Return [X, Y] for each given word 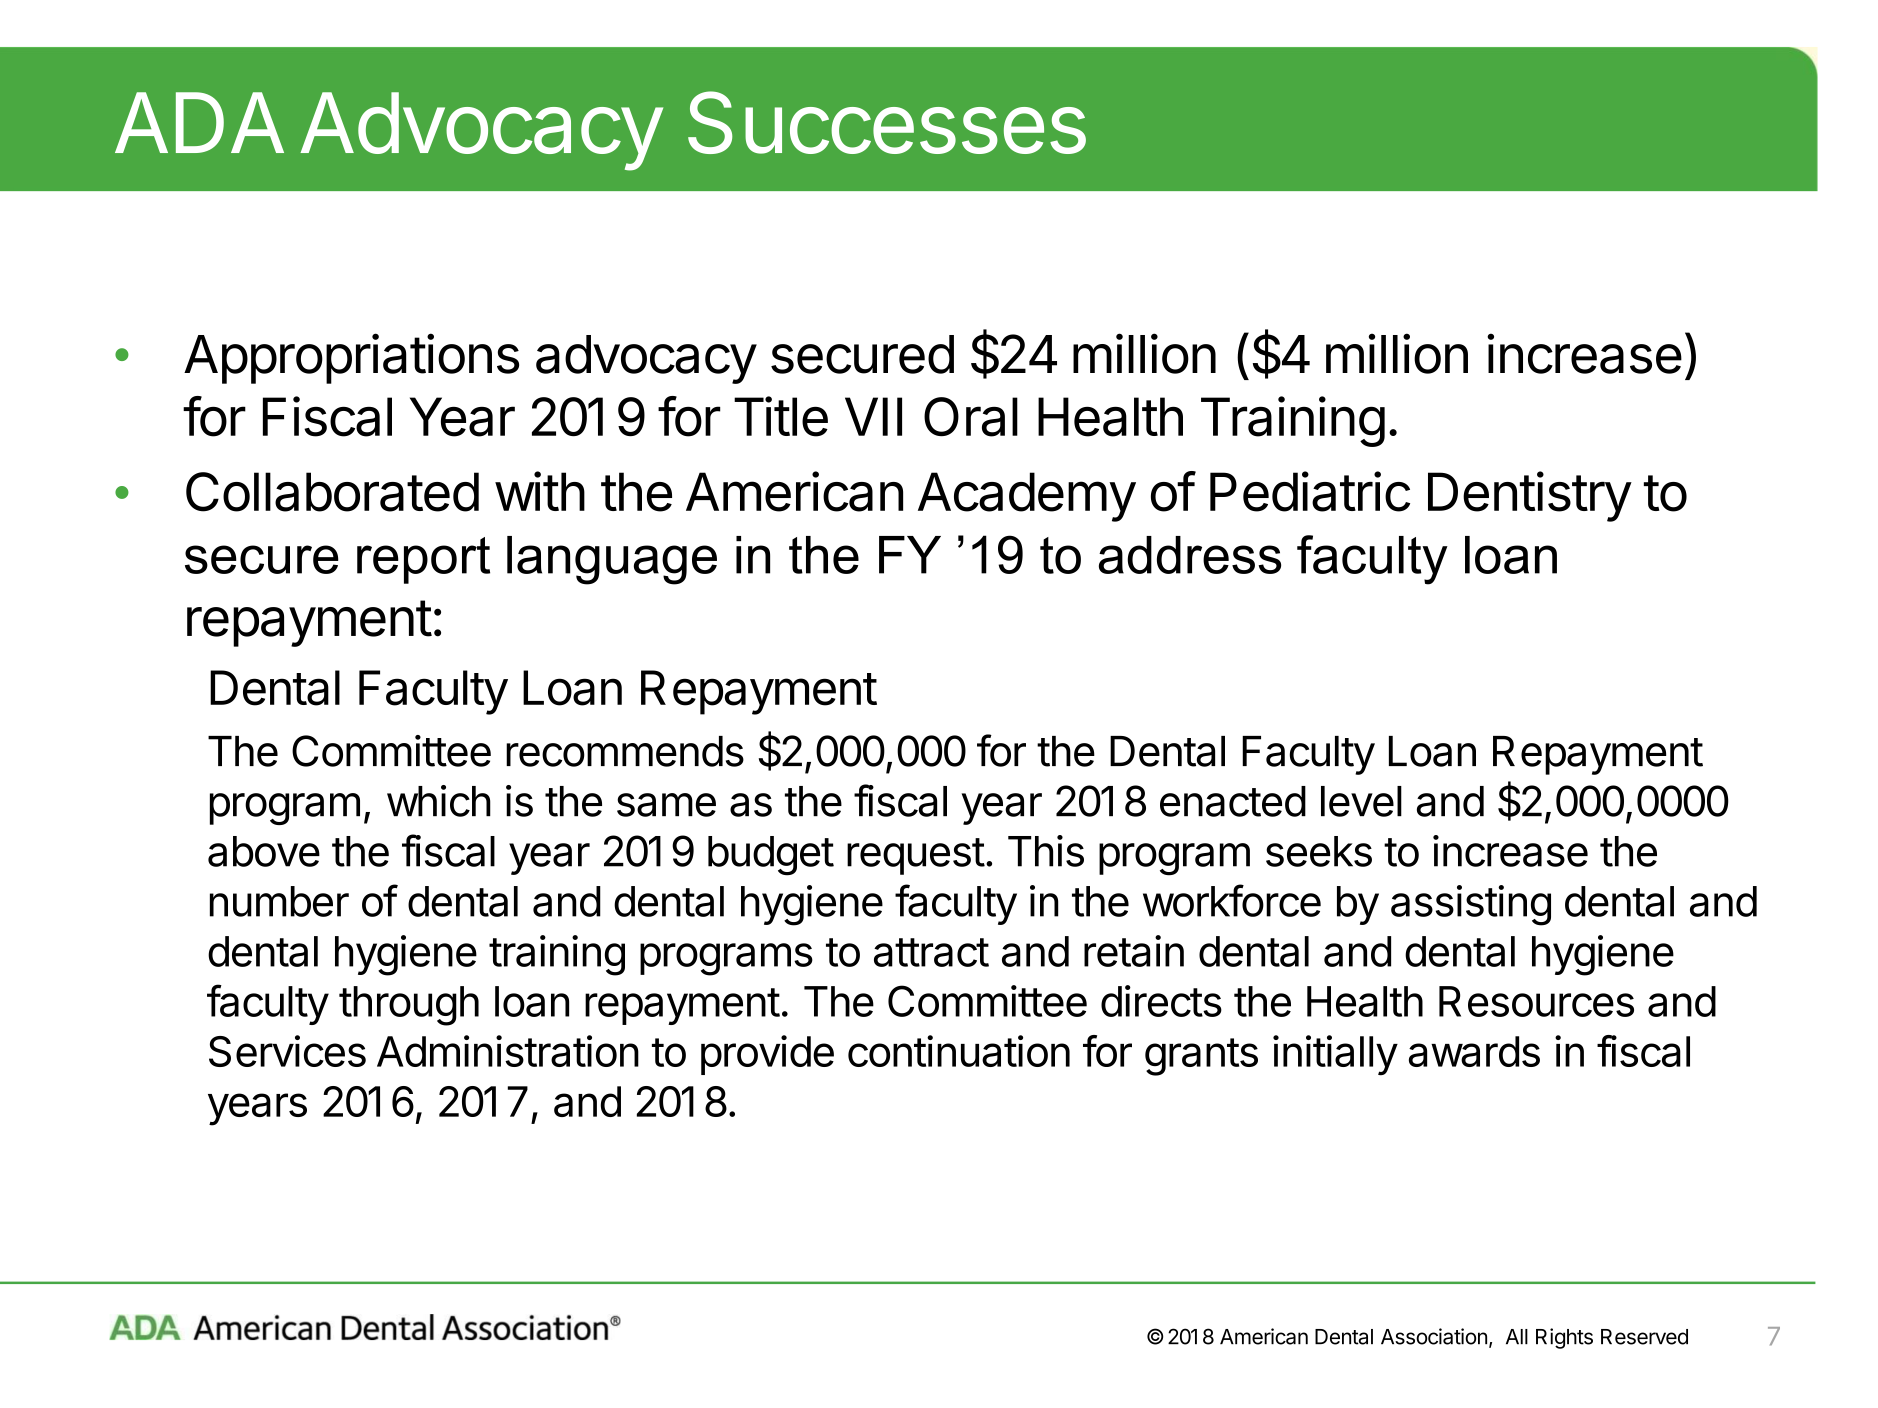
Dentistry [1530, 496]
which [439, 801]
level [1361, 801]
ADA [199, 122]
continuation [959, 1051]
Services [287, 1051]
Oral [971, 417]
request [916, 856]
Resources [1536, 1001]
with [540, 491]
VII [873, 416]
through [409, 1006]
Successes [887, 122]
